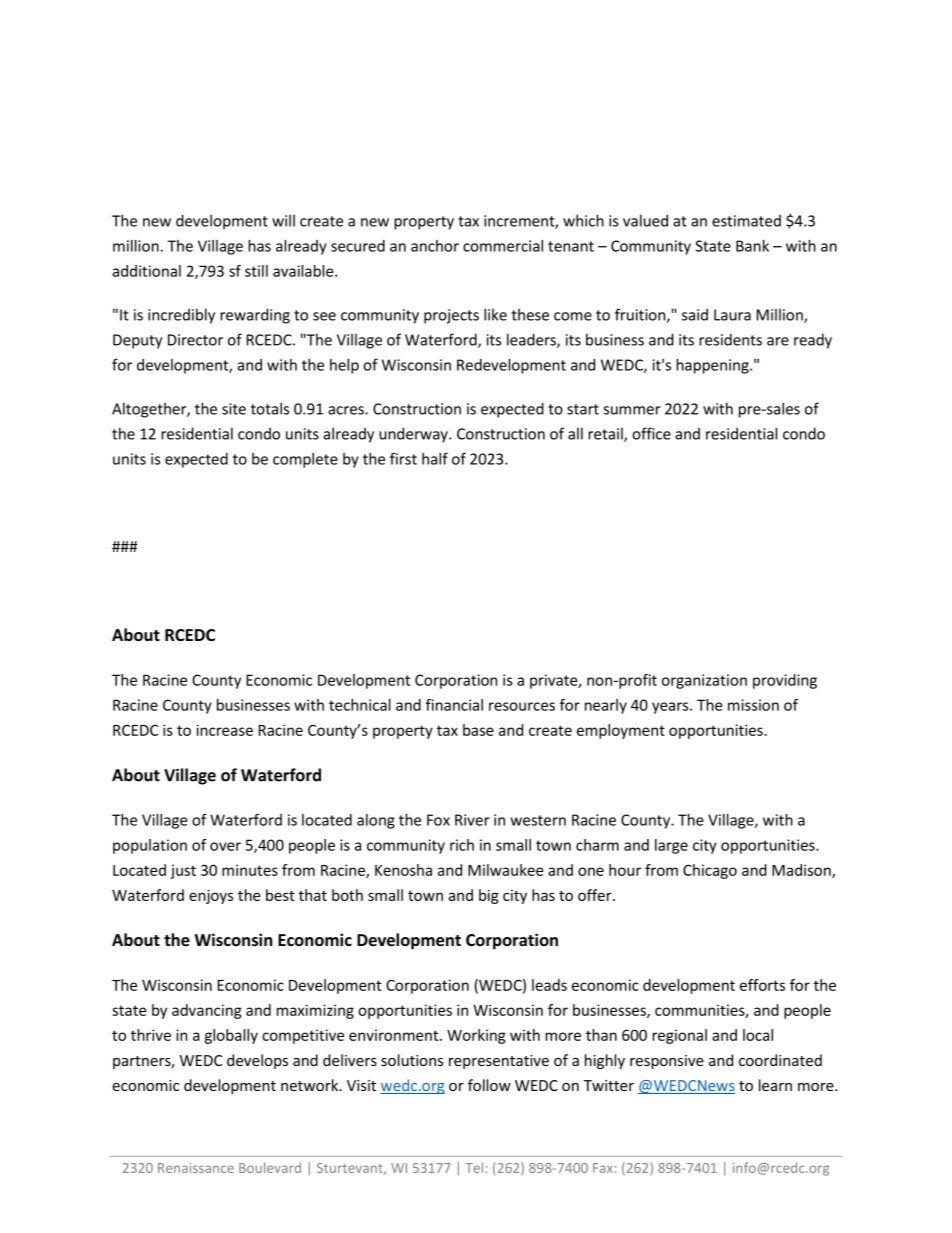 This screenshot has width=952, height=1233. Describe the element at coordinates (489, 896) in the screenshot. I see `big` at that location.
